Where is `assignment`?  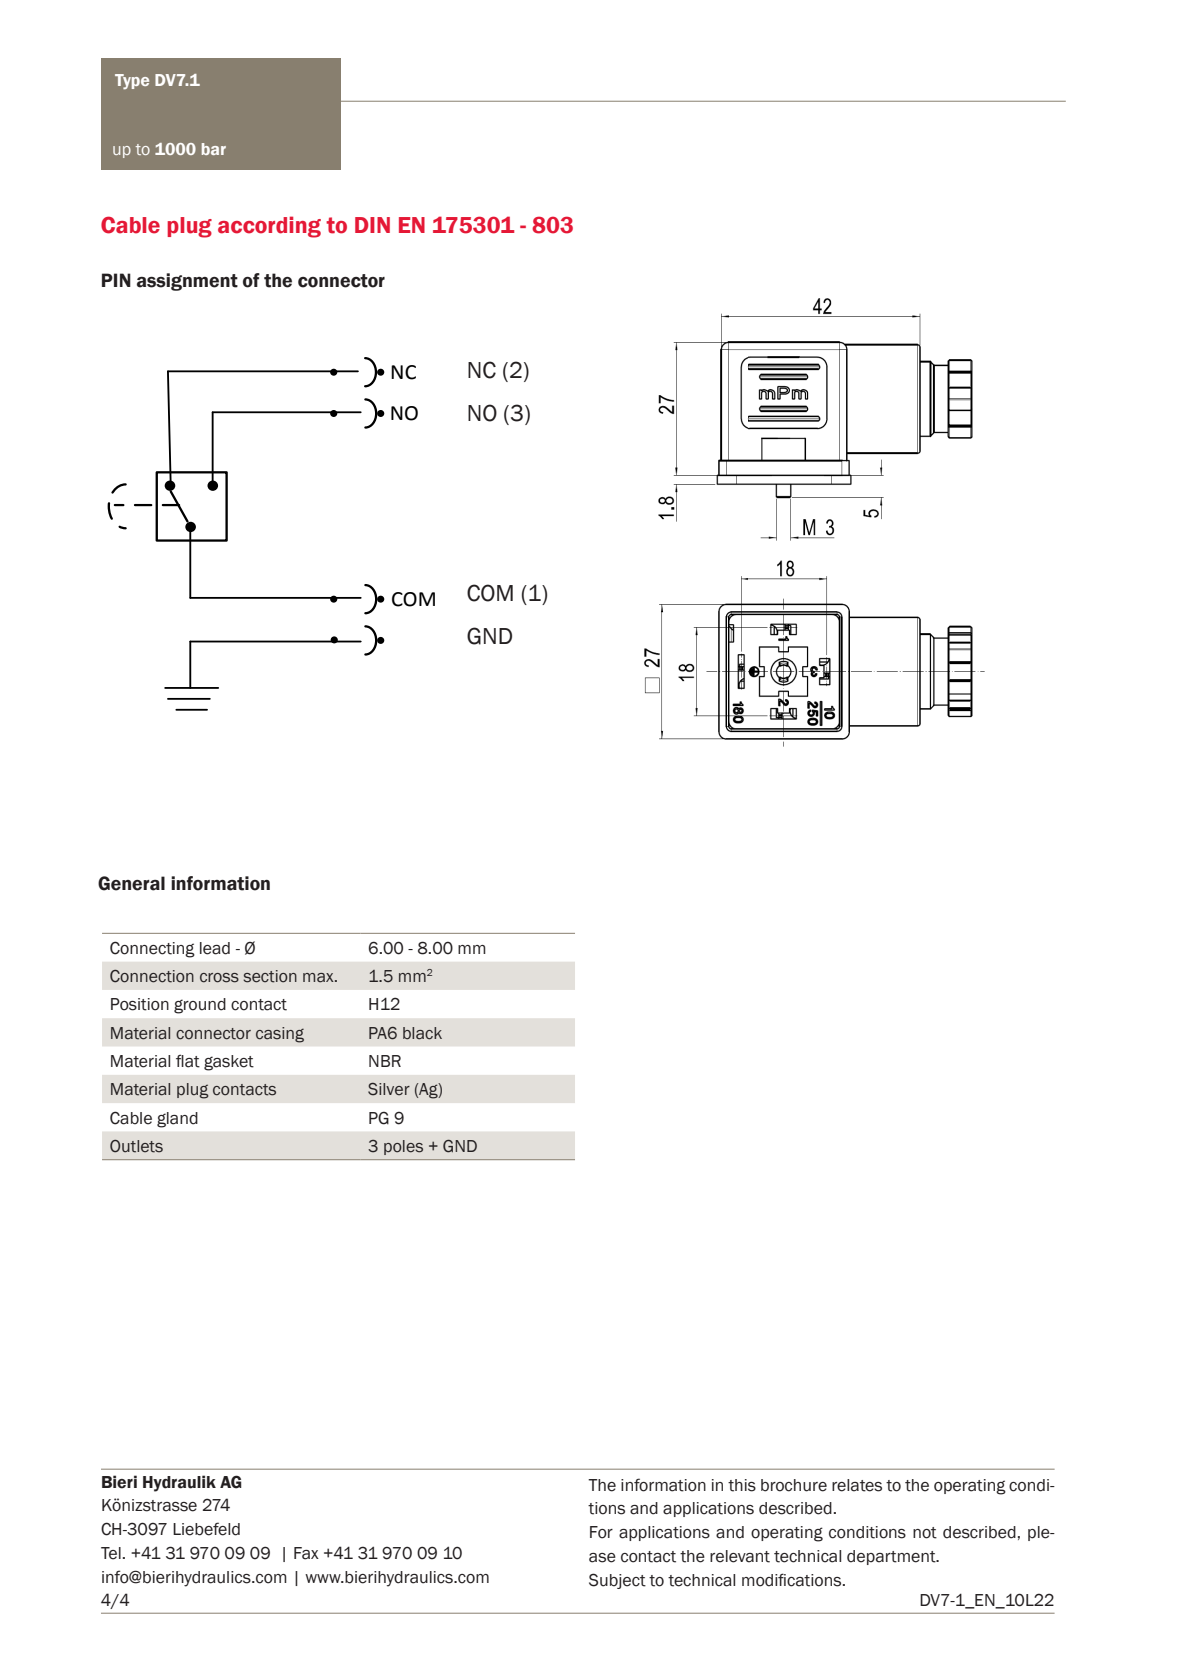
assignment is located at coordinates (187, 282).
